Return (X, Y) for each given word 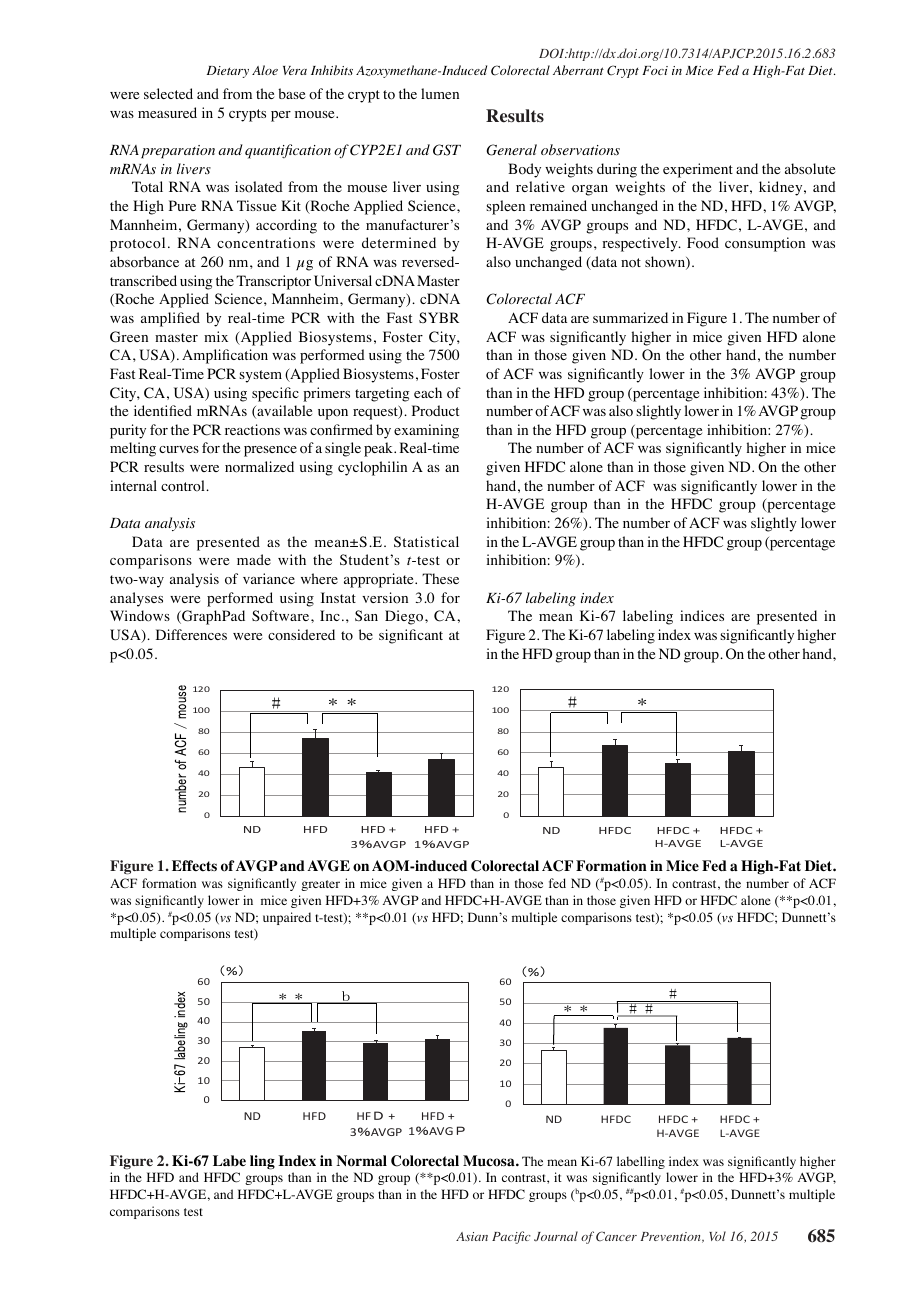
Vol (717, 1236)
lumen (440, 93)
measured (167, 112)
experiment (698, 170)
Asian (472, 1236)
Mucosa (490, 1161)
